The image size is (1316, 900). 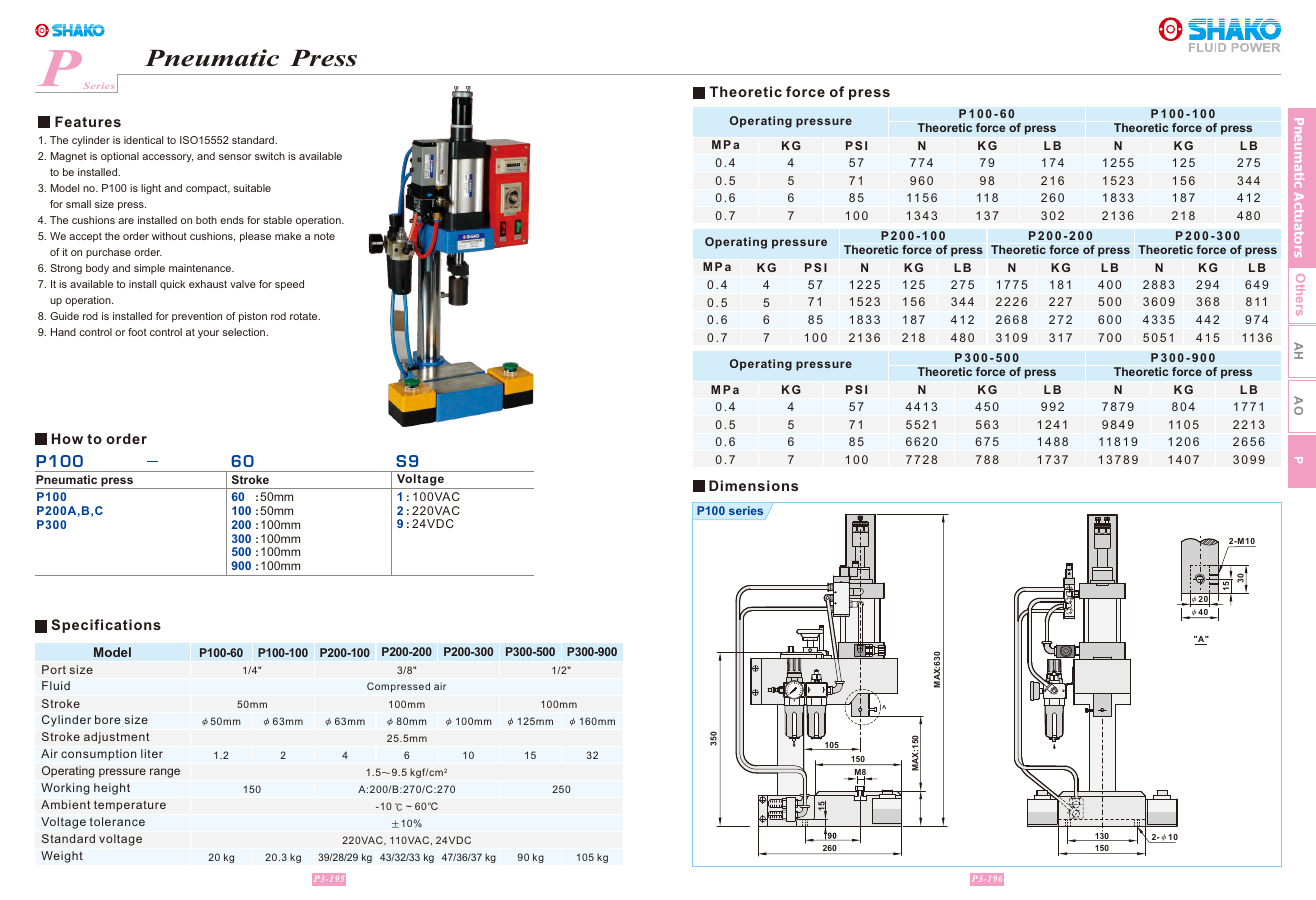 I want to click on range, so click(x=165, y=773).
